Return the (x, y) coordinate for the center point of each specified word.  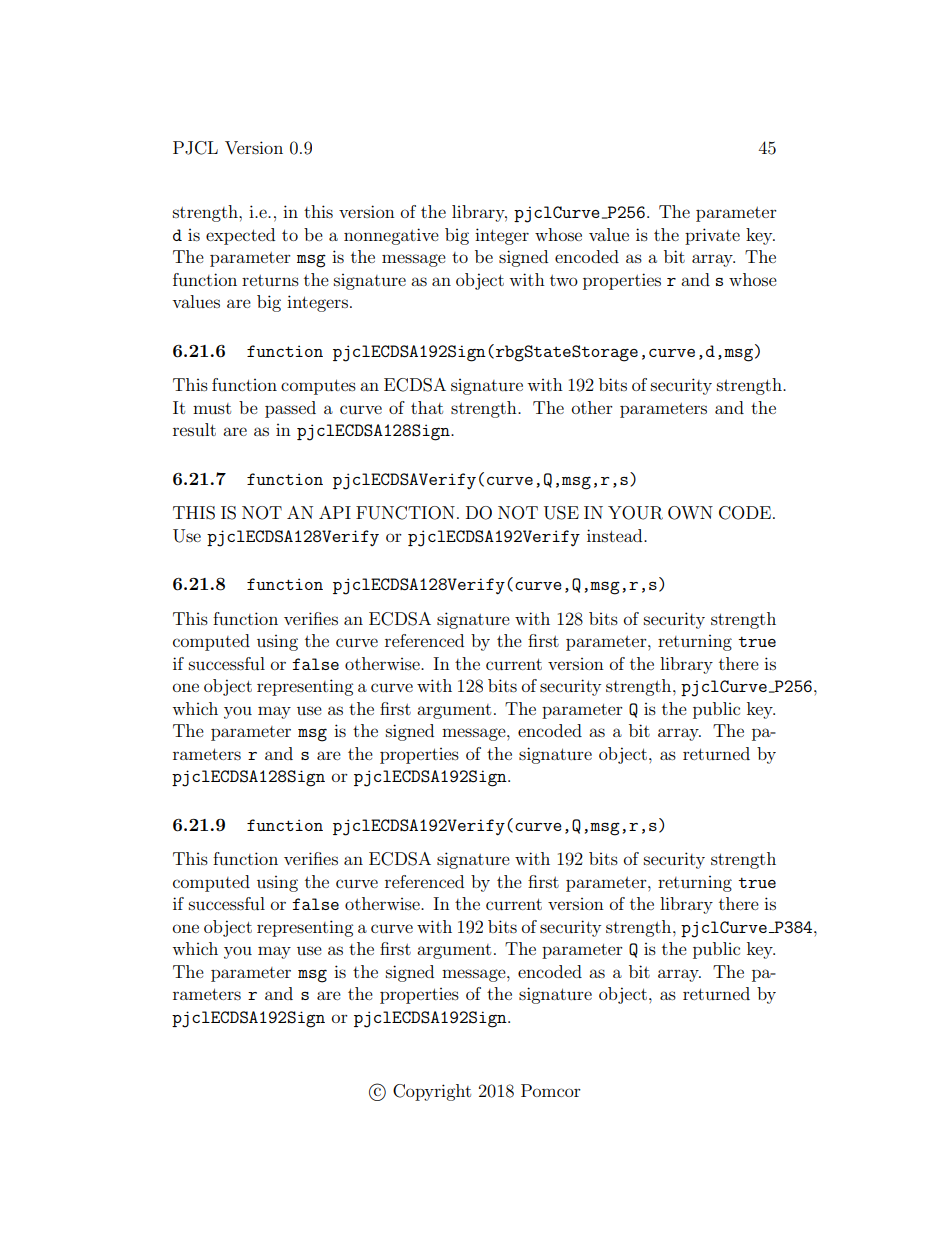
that (427, 407)
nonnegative (391, 236)
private (712, 236)
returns (270, 280)
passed (290, 409)
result (194, 429)
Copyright (432, 1092)
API (335, 512)
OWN (690, 513)
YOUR (635, 513)
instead (616, 535)
